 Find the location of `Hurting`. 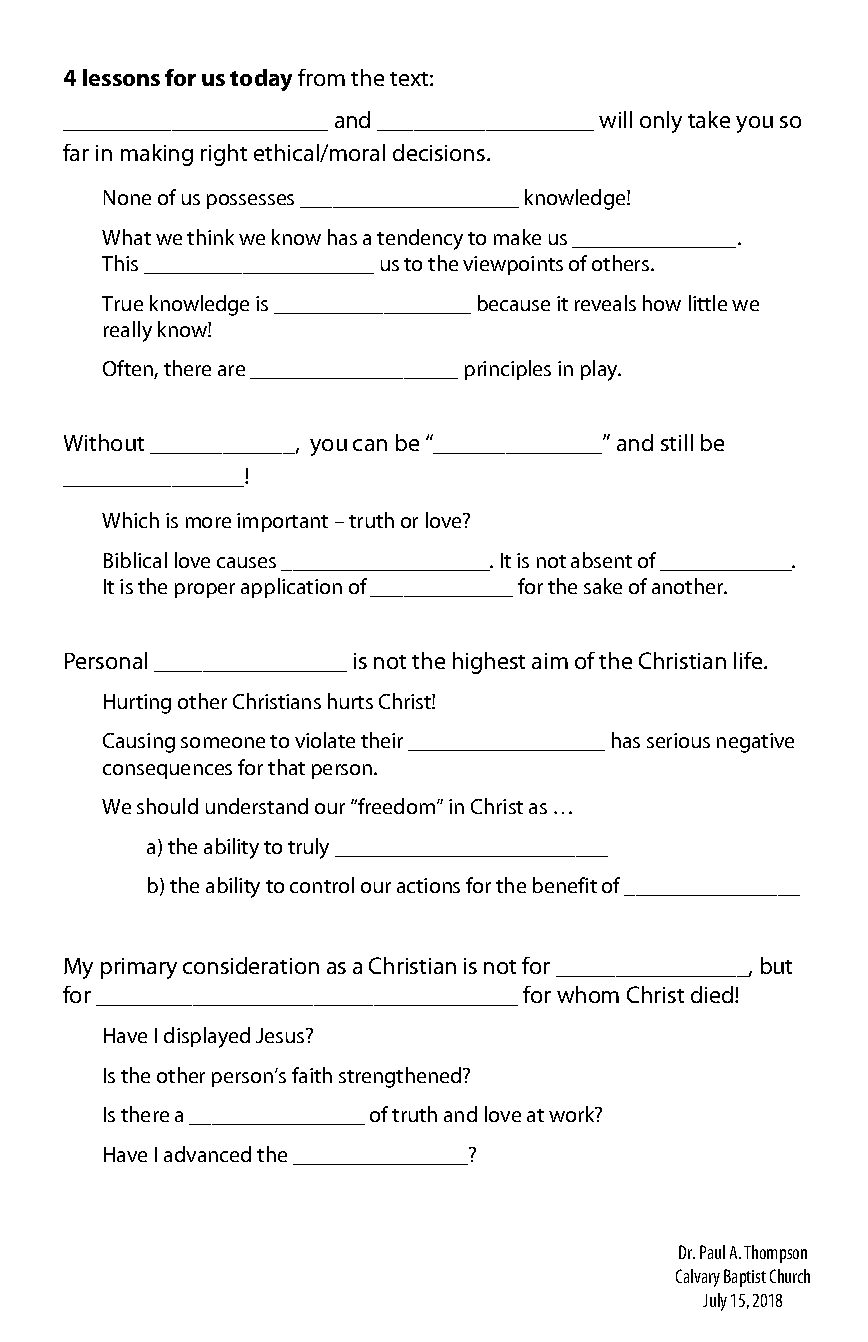

Hurting is located at coordinates (137, 704).
